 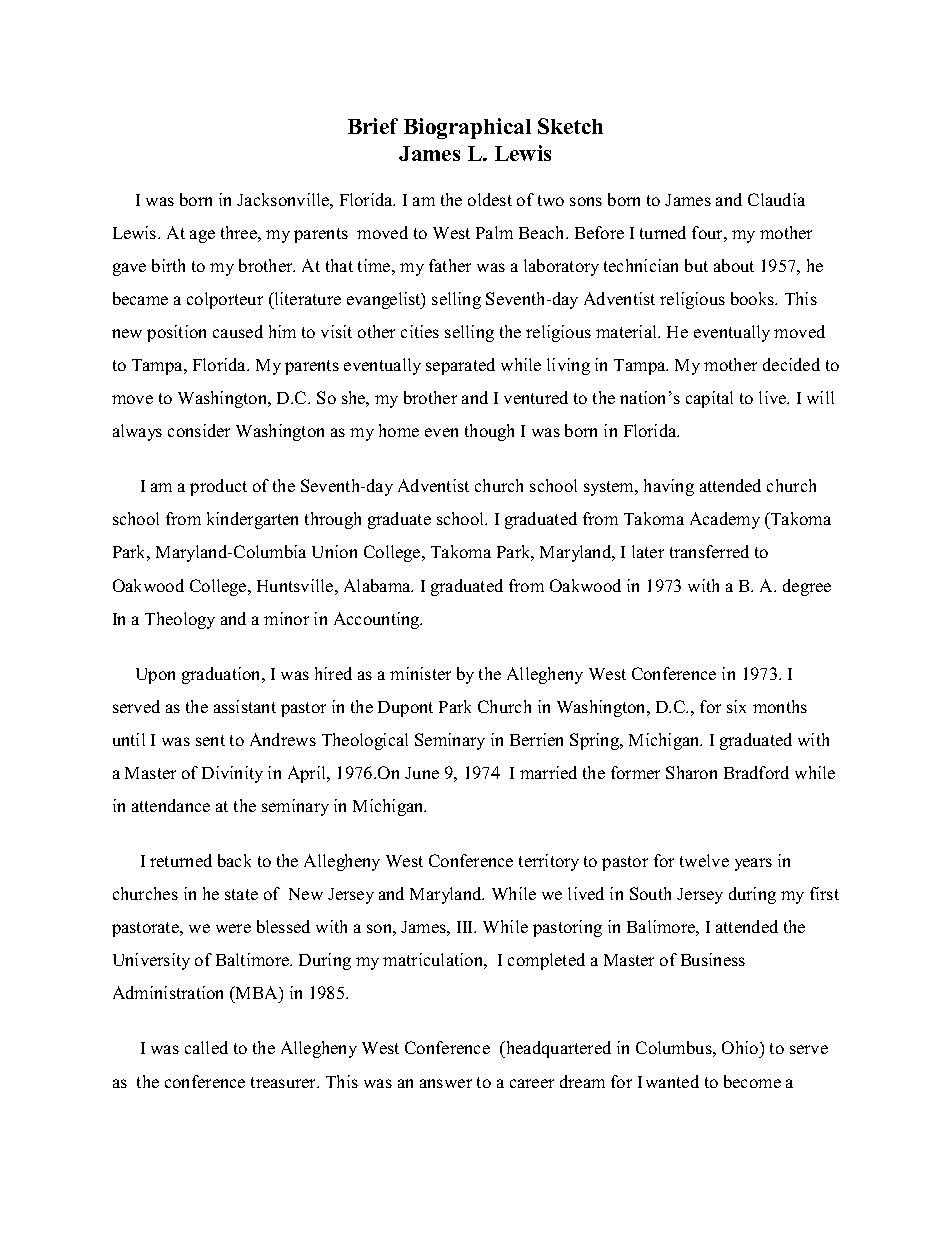 What do you see at coordinates (776, 199) in the screenshot?
I see `Claudia` at bounding box center [776, 199].
